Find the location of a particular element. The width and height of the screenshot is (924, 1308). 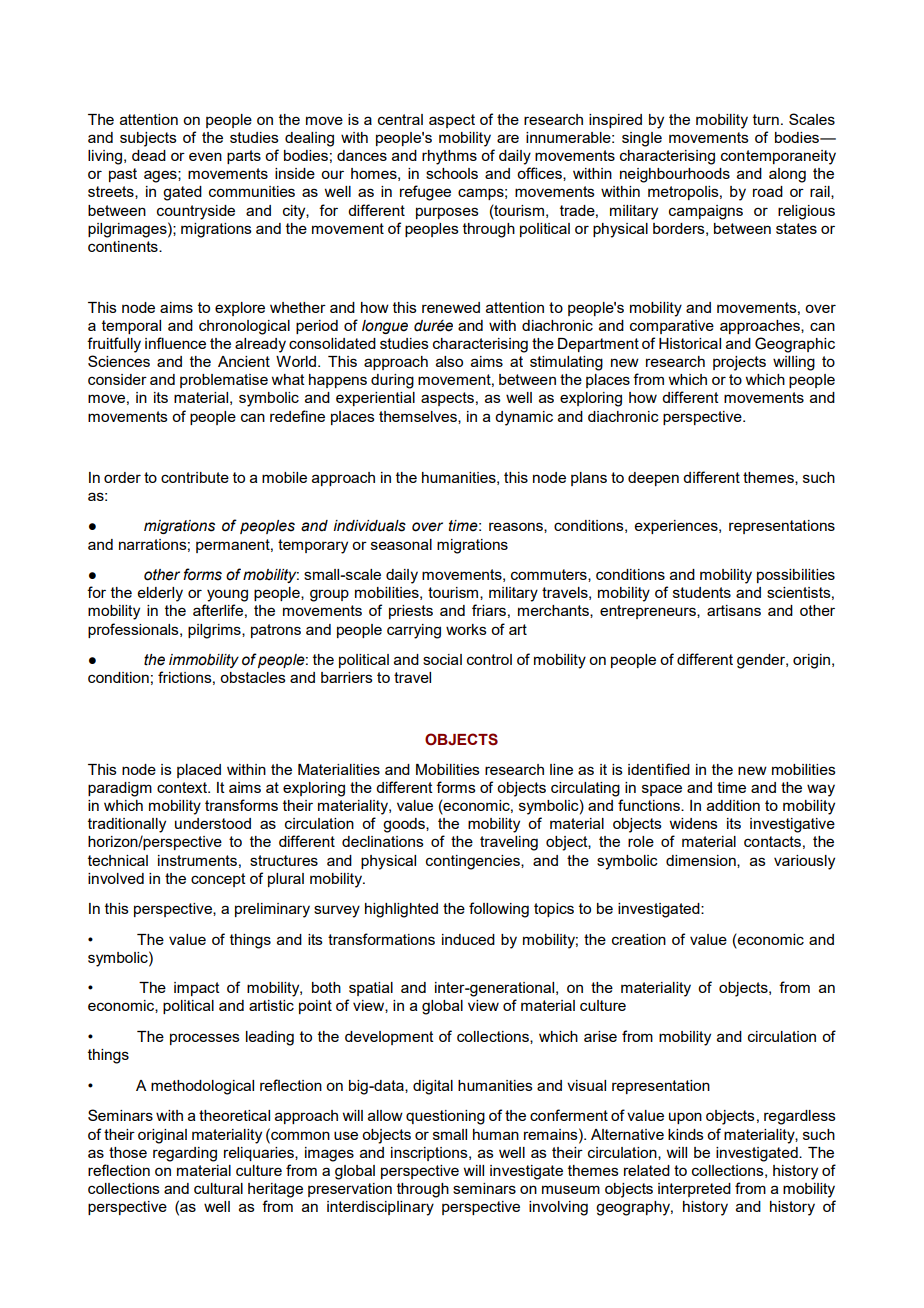

cultural is located at coordinates (218, 1188).
